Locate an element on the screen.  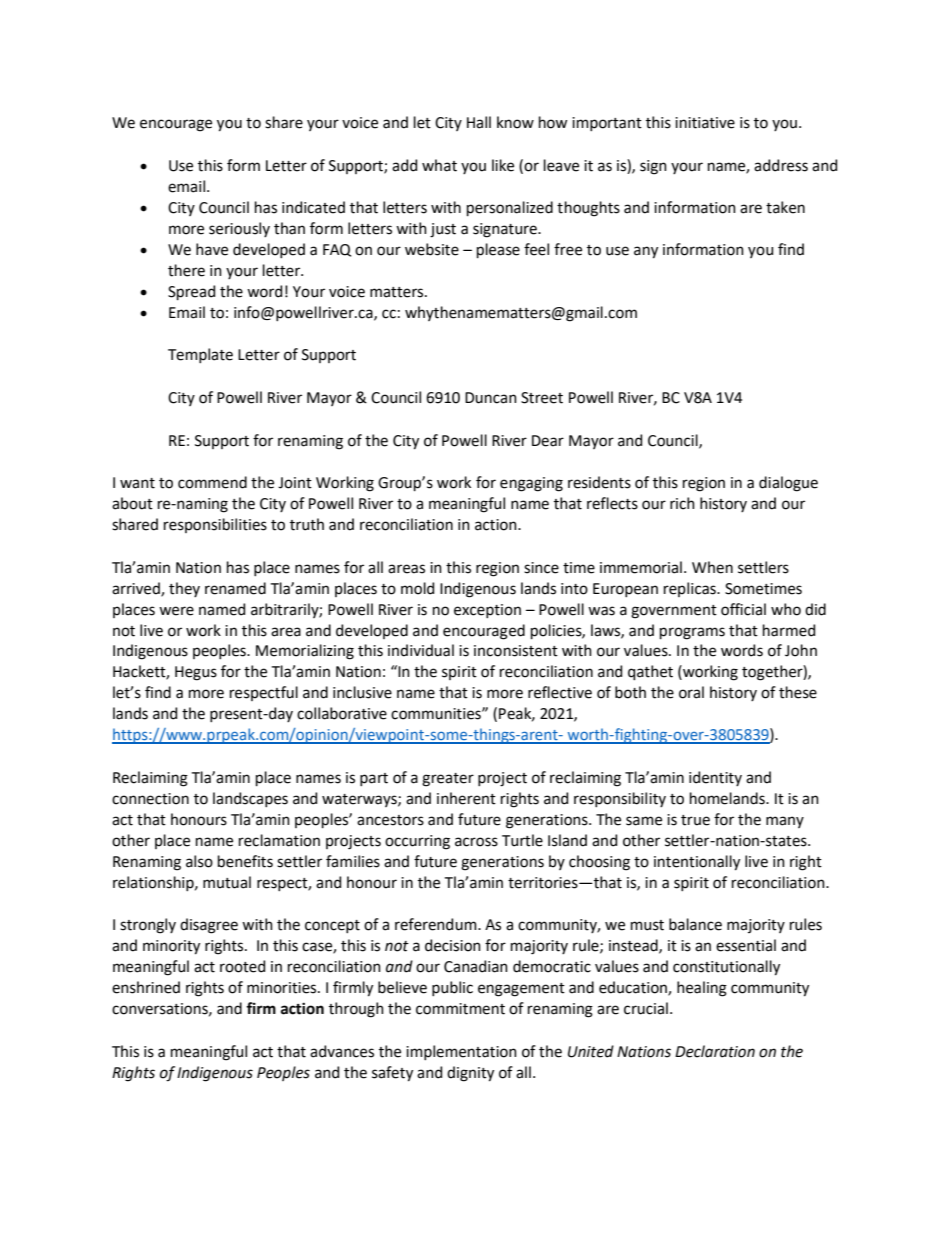
seriously is located at coordinates (239, 229).
